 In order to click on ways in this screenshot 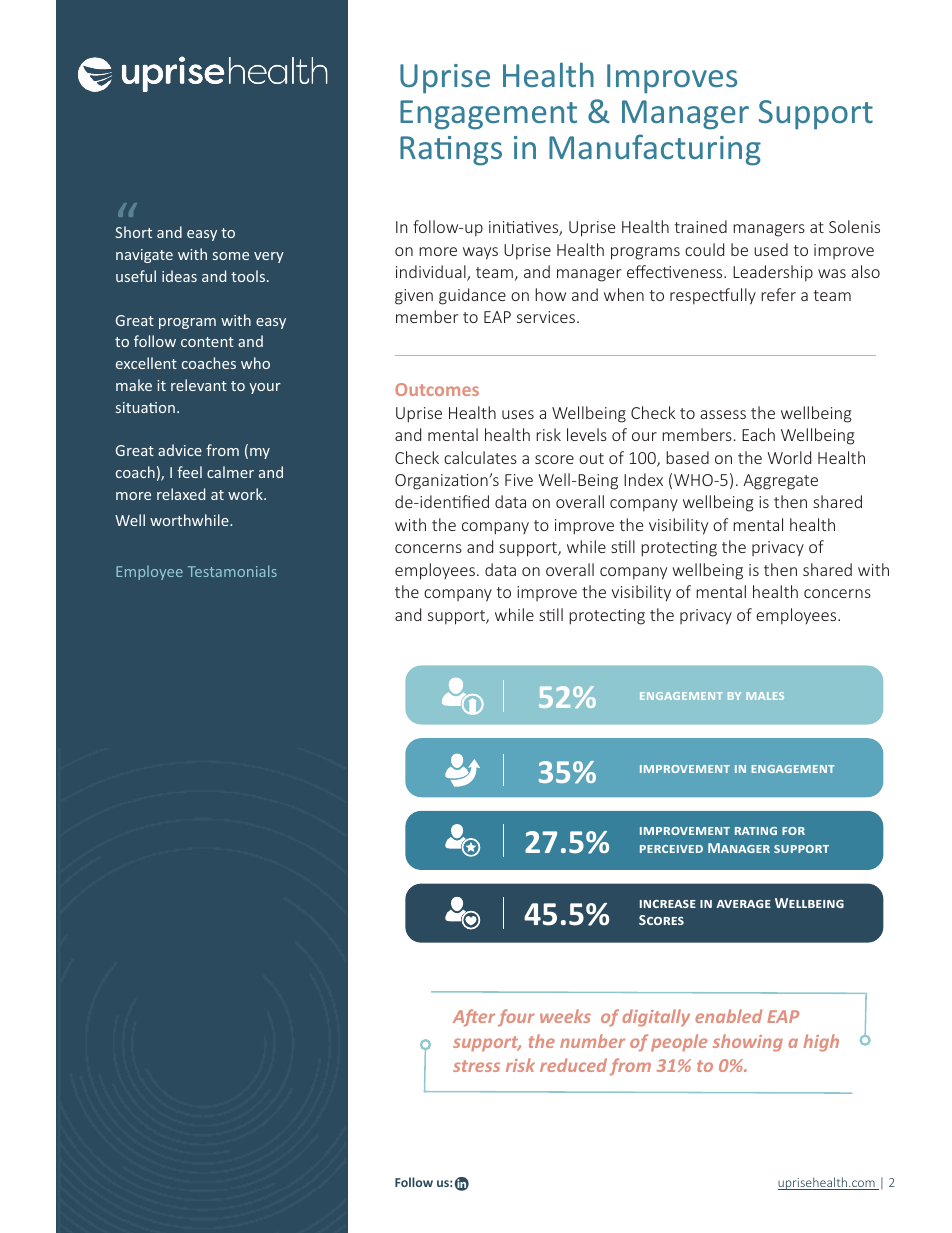, I will do `click(480, 253)`.
